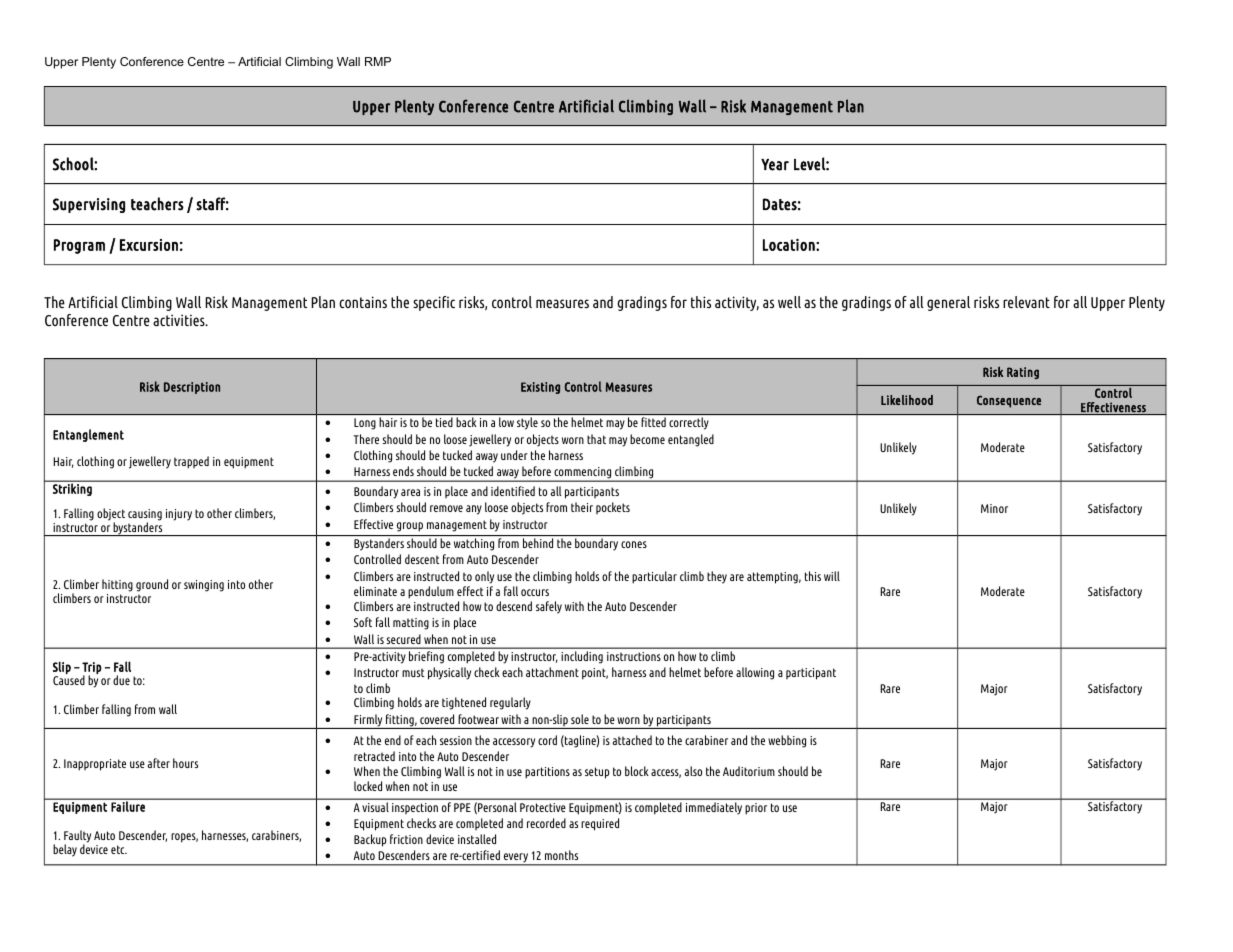 The height and width of the screenshot is (952, 1233). What do you see at coordinates (119, 849) in the screenshot?
I see `etc` at bounding box center [119, 849].
